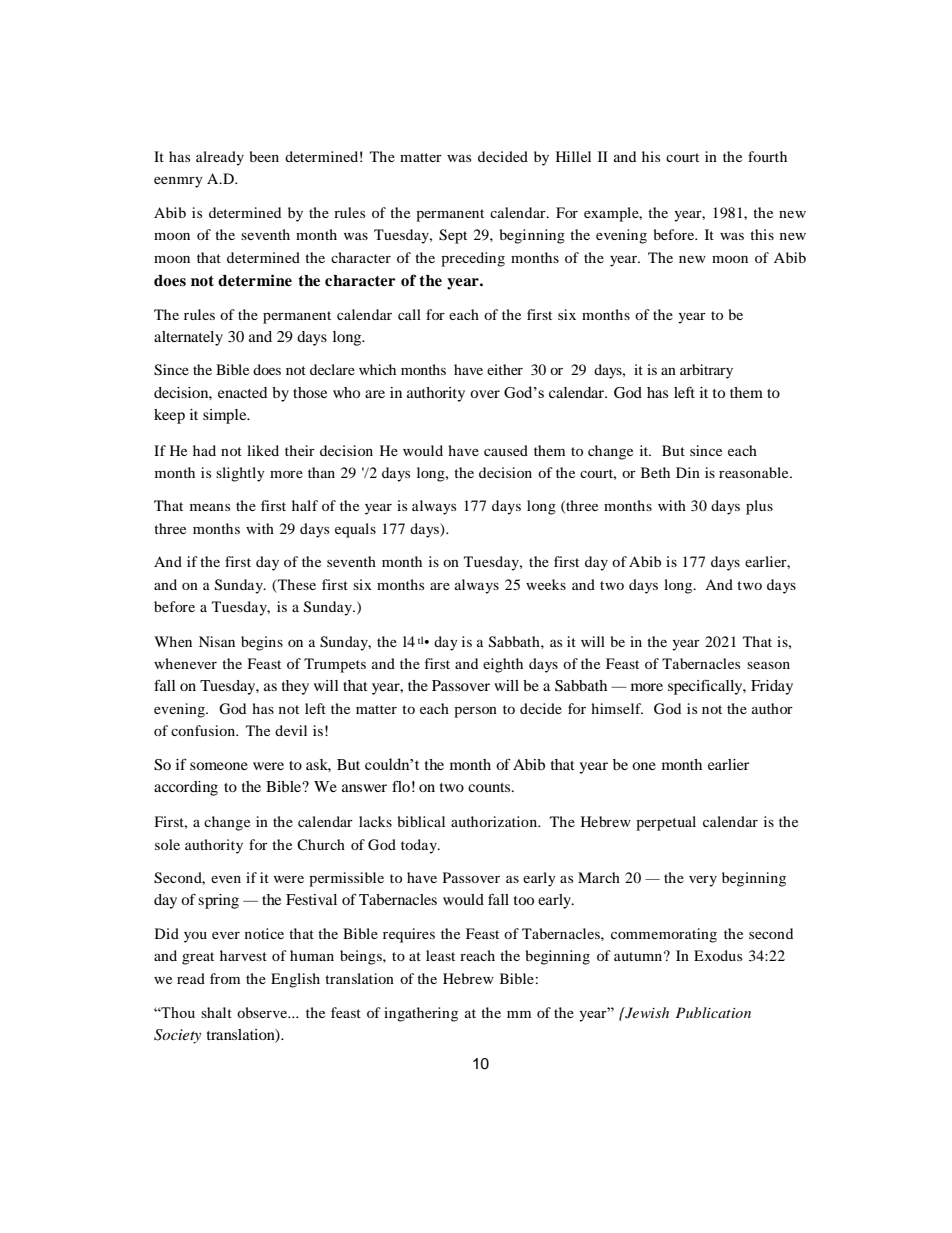 The image size is (952, 1233). Describe the element at coordinates (296, 584) in the screenshot. I see `These` at that location.
